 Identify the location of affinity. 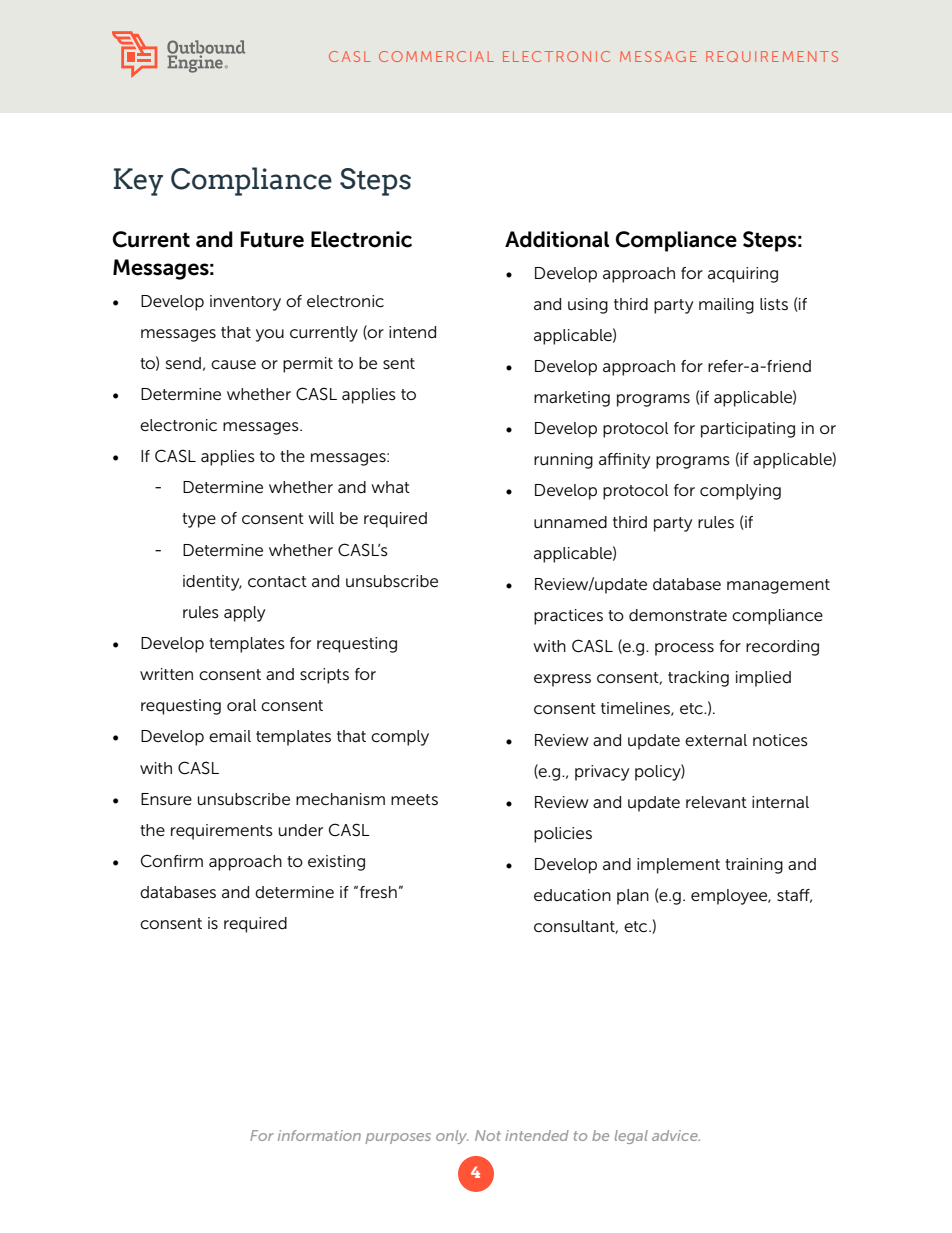
(624, 461).
